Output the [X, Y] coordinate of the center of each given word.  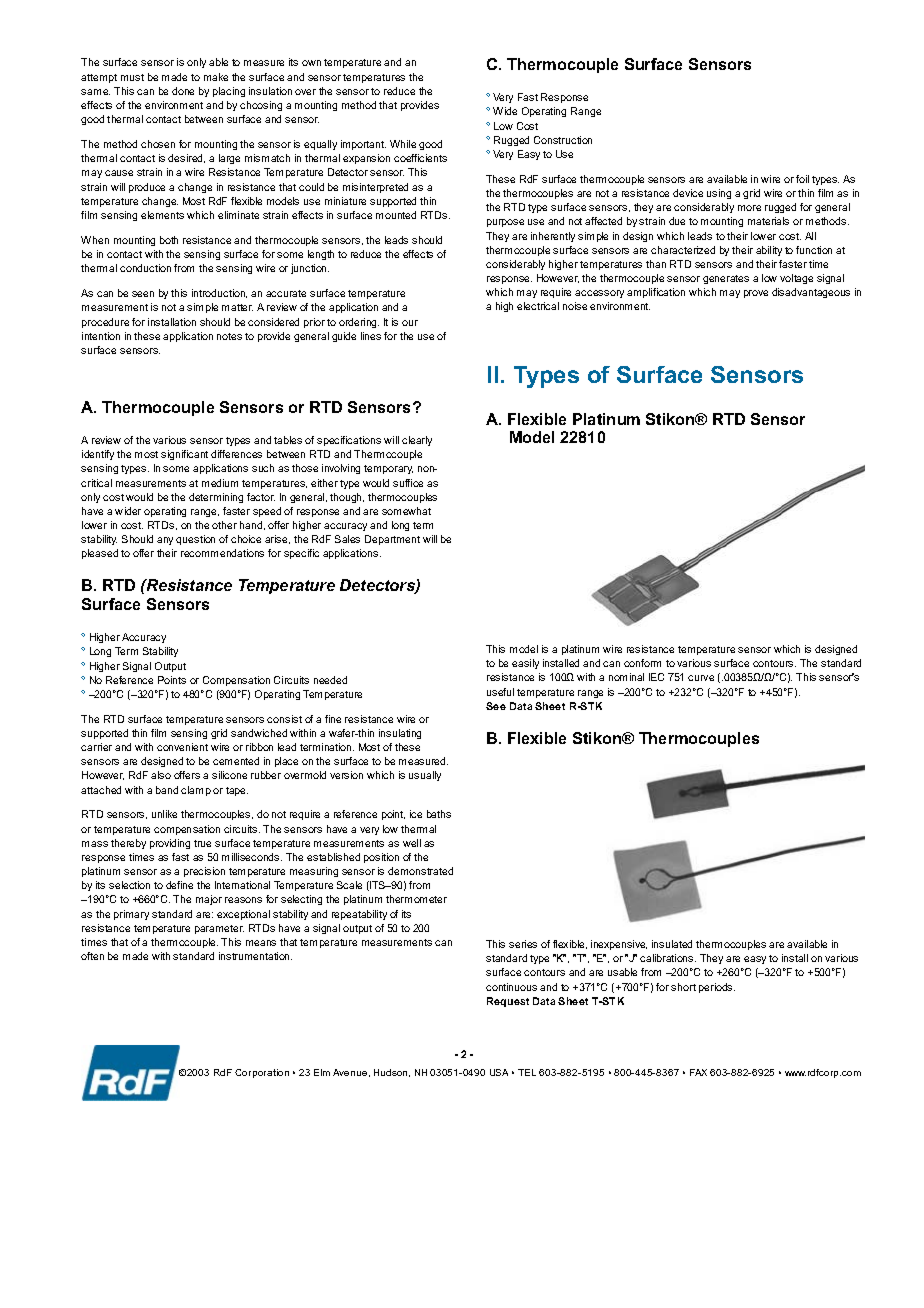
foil [802, 179]
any [165, 541]
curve [701, 678]
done [183, 91]
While [403, 144]
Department [392, 540]
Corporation [262, 1073]
